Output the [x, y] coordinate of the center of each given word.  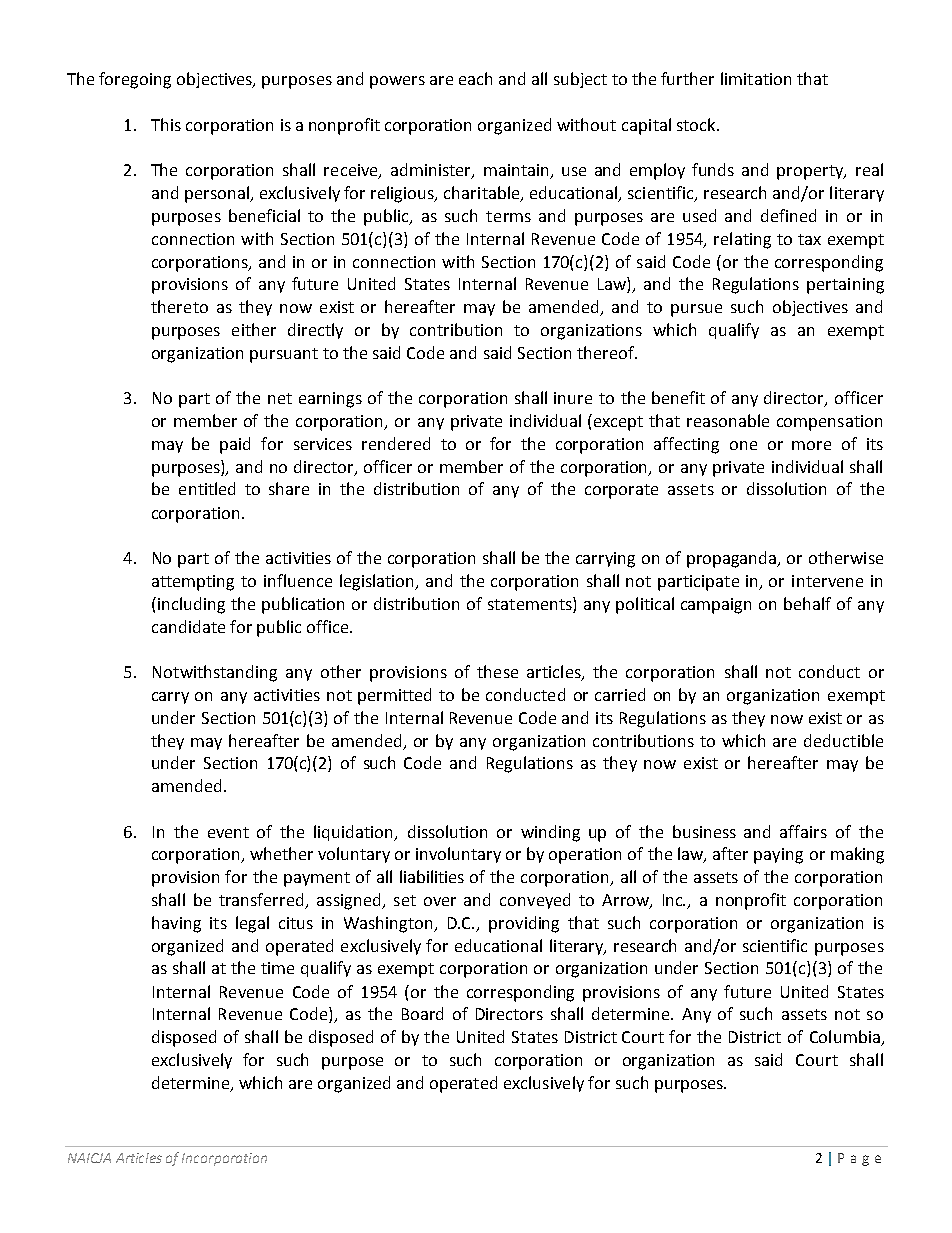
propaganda [733, 559]
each [475, 78]
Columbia [846, 1038]
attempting [193, 583]
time [277, 968]
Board [422, 1013]
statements [531, 603]
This [166, 124]
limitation [756, 78]
